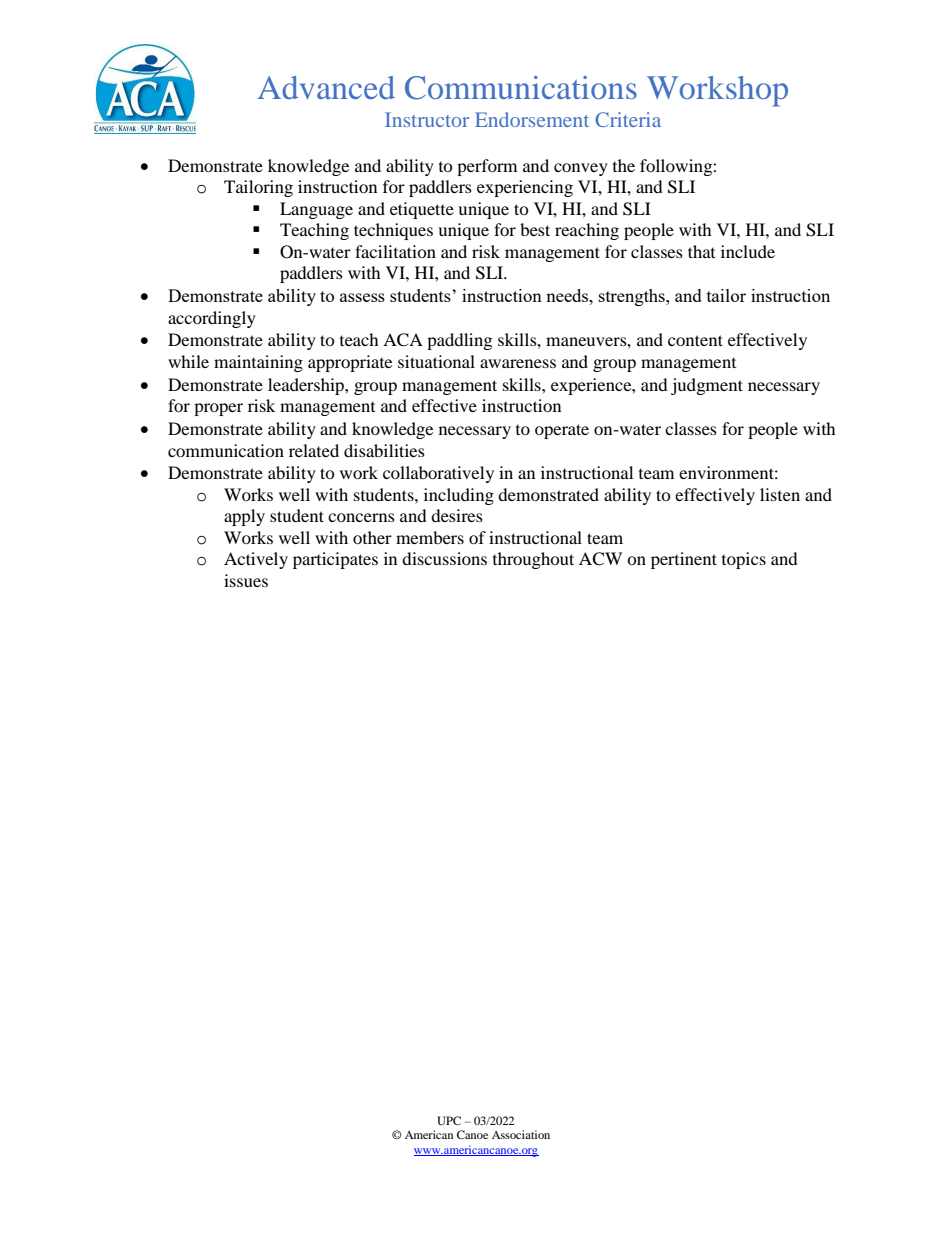 This screenshot has width=952, height=1233. What do you see at coordinates (246, 580) in the screenshot?
I see `issues` at bounding box center [246, 580].
